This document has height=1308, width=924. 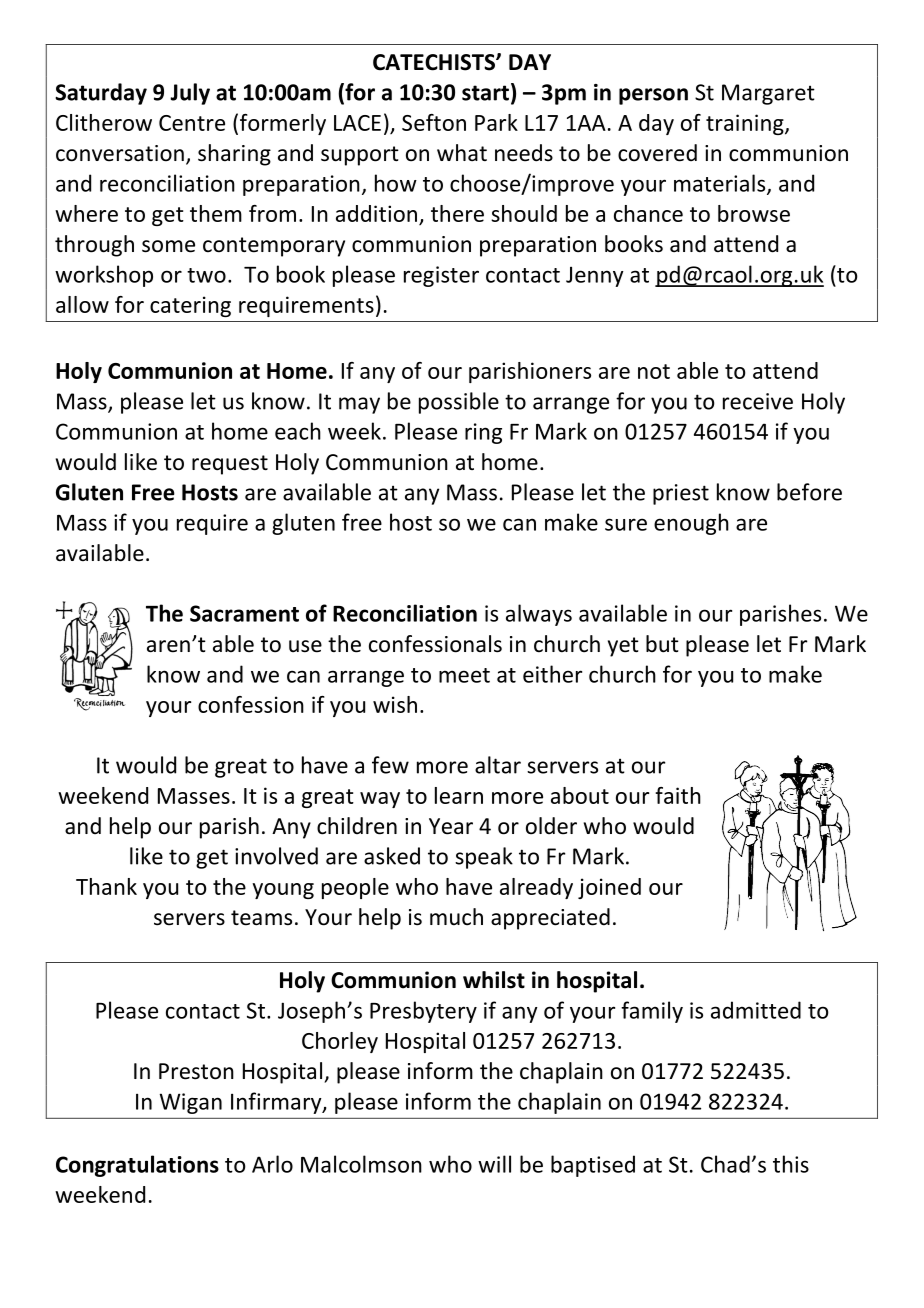 What do you see at coordinates (462, 153) in the document?
I see `what` at bounding box center [462, 153].
